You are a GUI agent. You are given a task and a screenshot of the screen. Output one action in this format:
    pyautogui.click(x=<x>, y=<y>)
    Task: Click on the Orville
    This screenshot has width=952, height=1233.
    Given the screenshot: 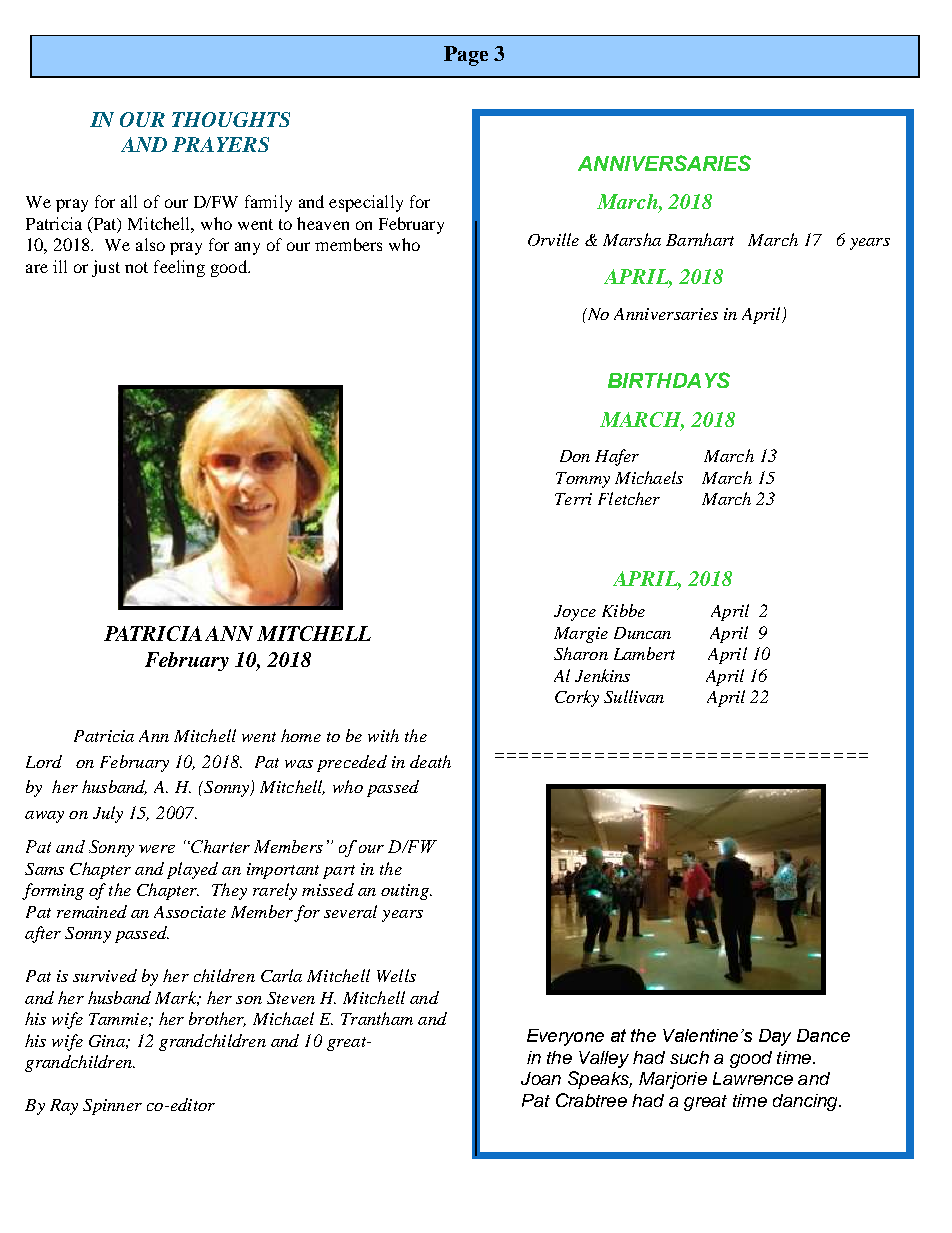 What is the action you would take?
    pyautogui.click(x=553, y=239)
